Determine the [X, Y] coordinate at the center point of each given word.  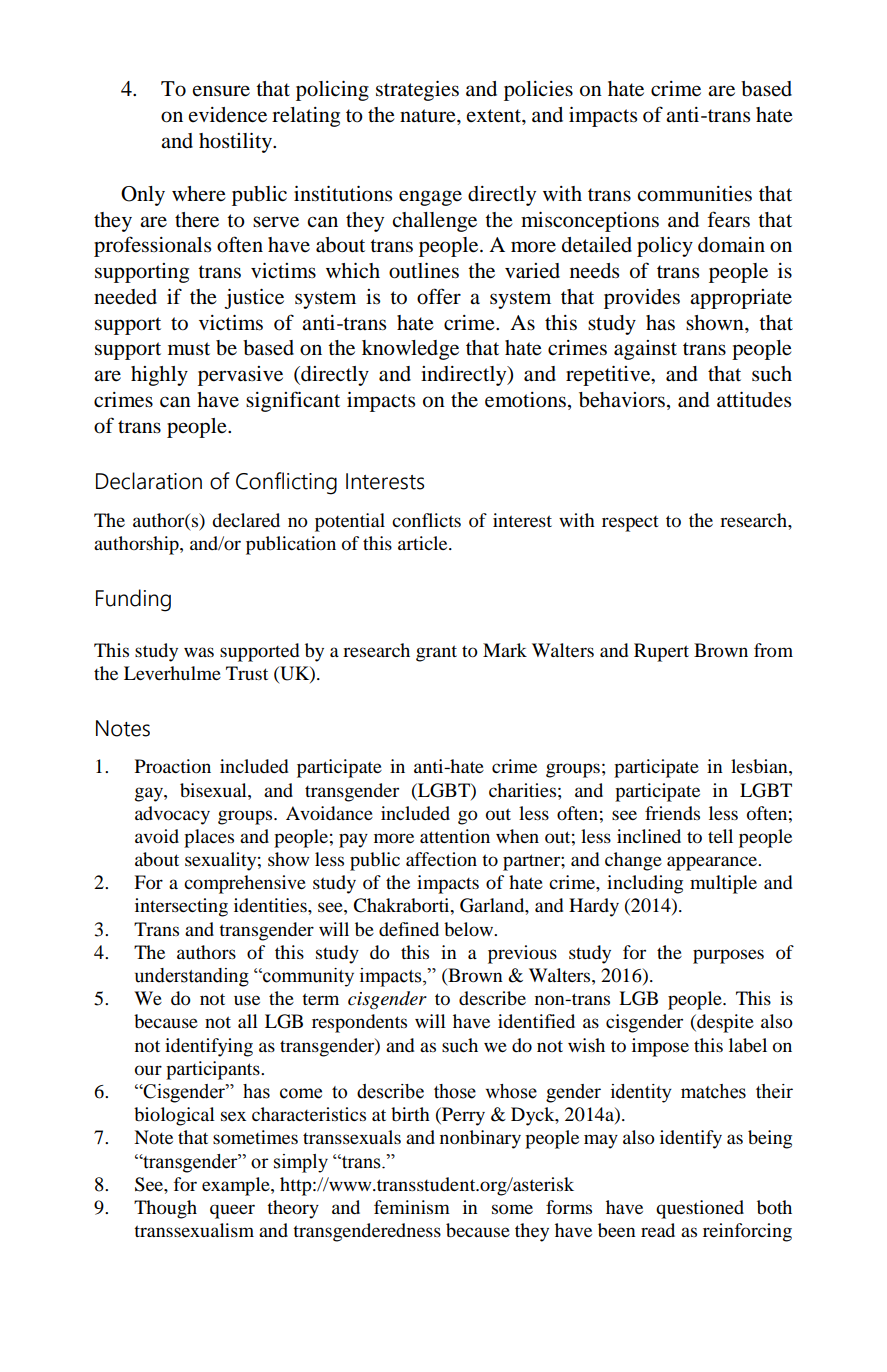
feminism [412, 1207]
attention [455, 836]
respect [630, 524]
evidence [228, 115]
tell [720, 836]
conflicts [426, 520]
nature [429, 116]
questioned [700, 1209]
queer [232, 1211]
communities [694, 194]
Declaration [149, 481]
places [209, 838]
